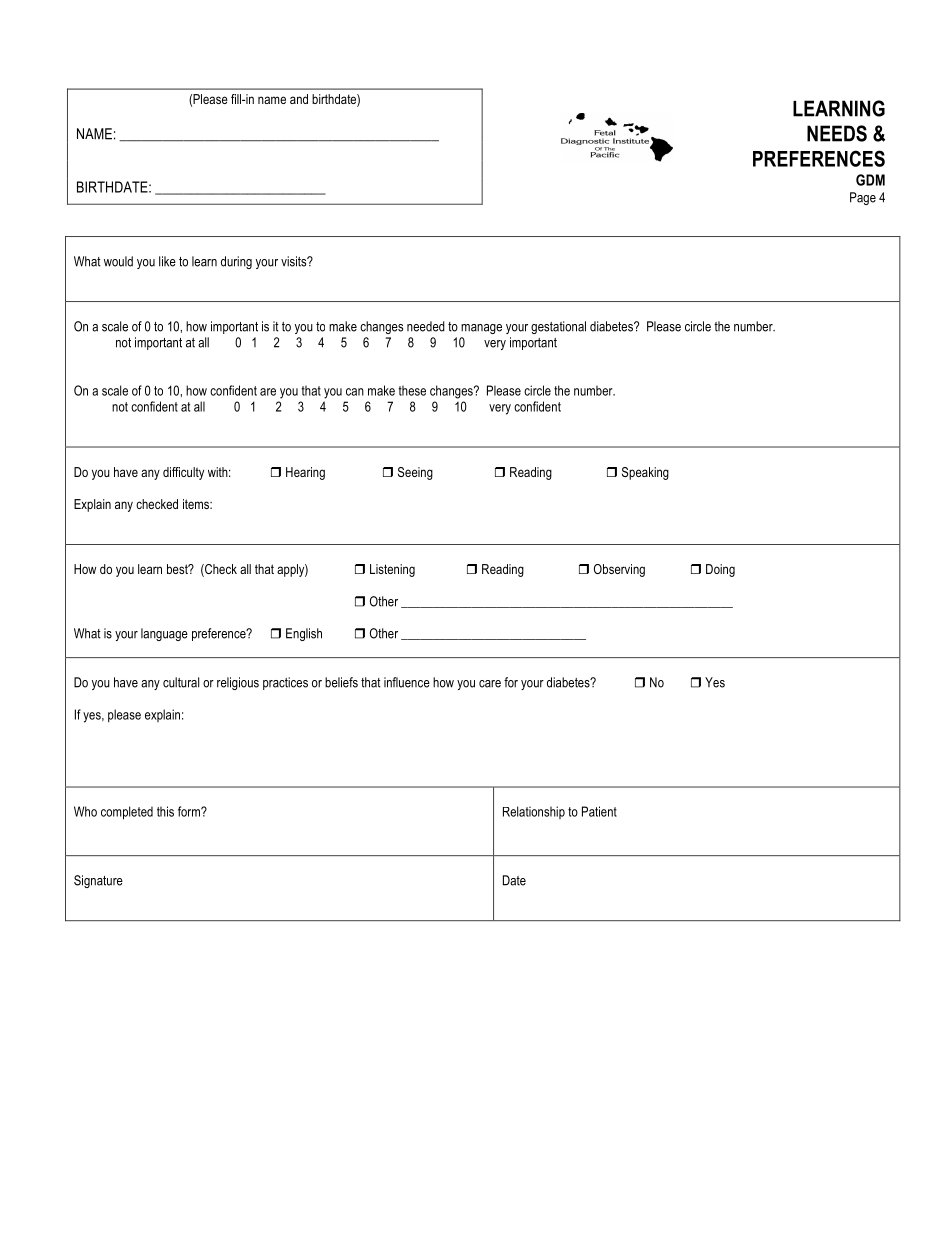 This screenshot has height=1233, width=952. I want to click on Listening, so click(392, 570).
